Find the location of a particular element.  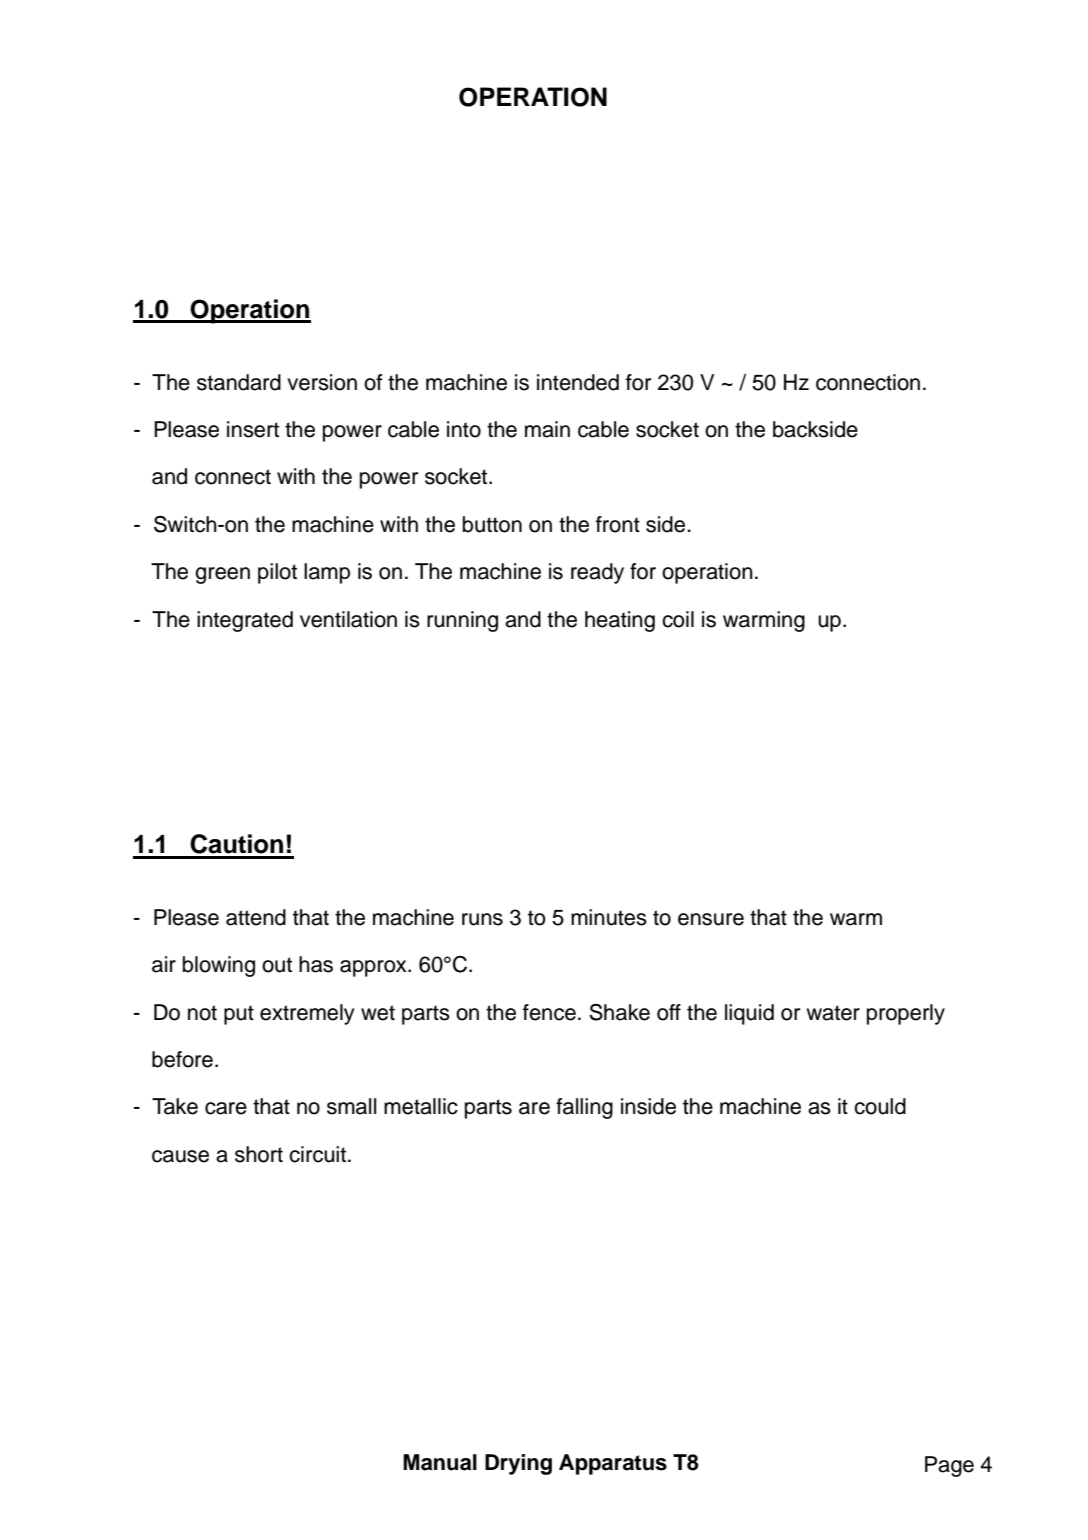

attend is located at coordinates (256, 917).
